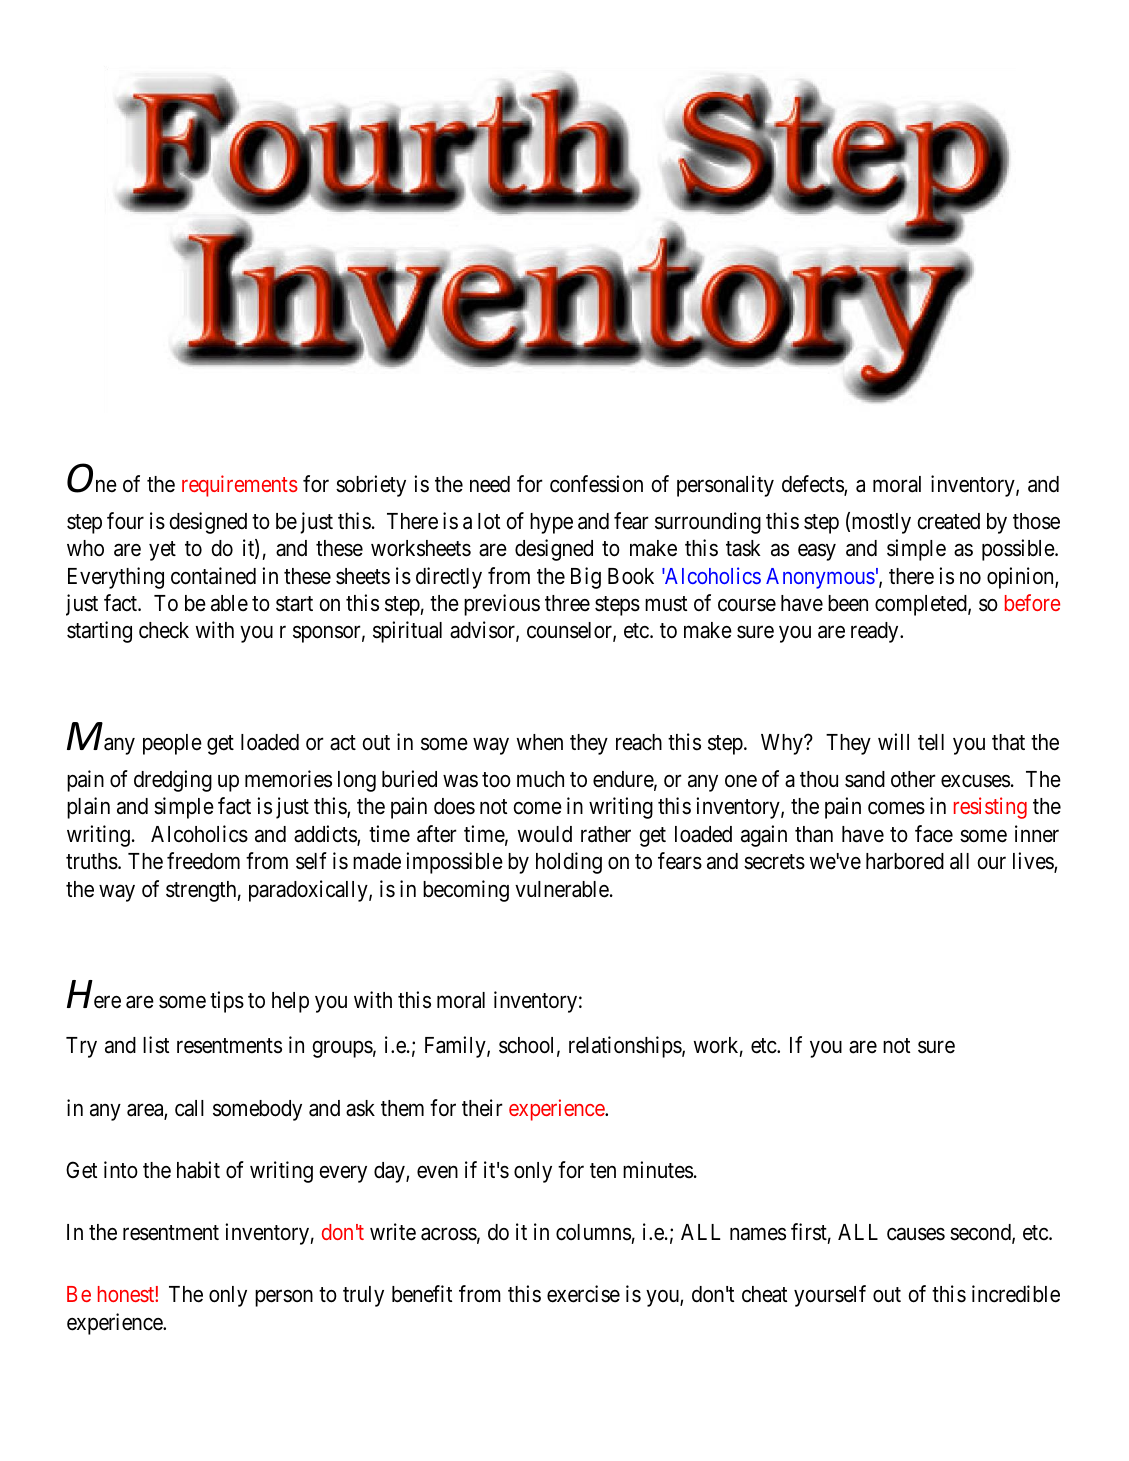  I want to click on created, so click(949, 521).
